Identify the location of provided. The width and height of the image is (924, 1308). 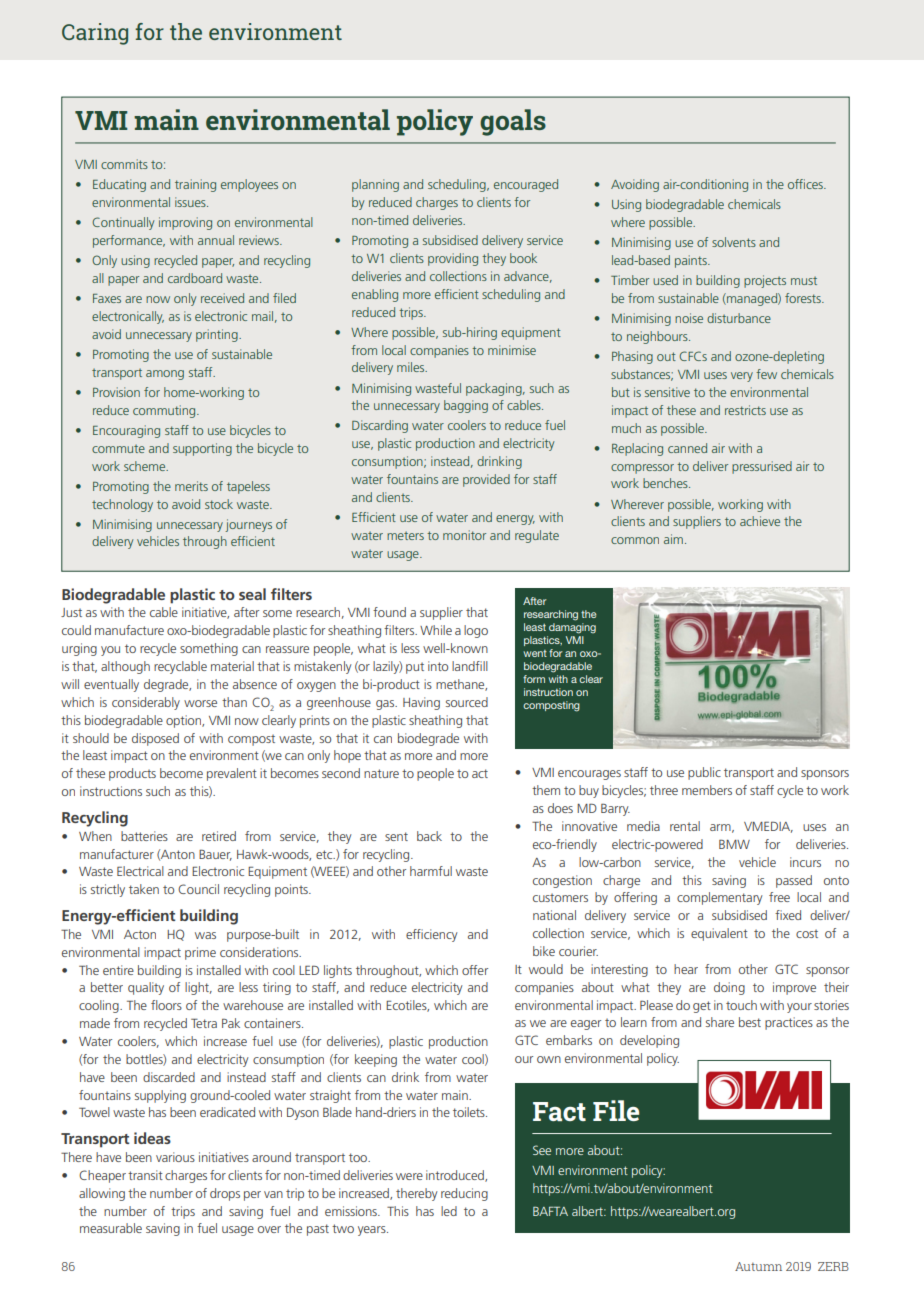
(486, 480).
